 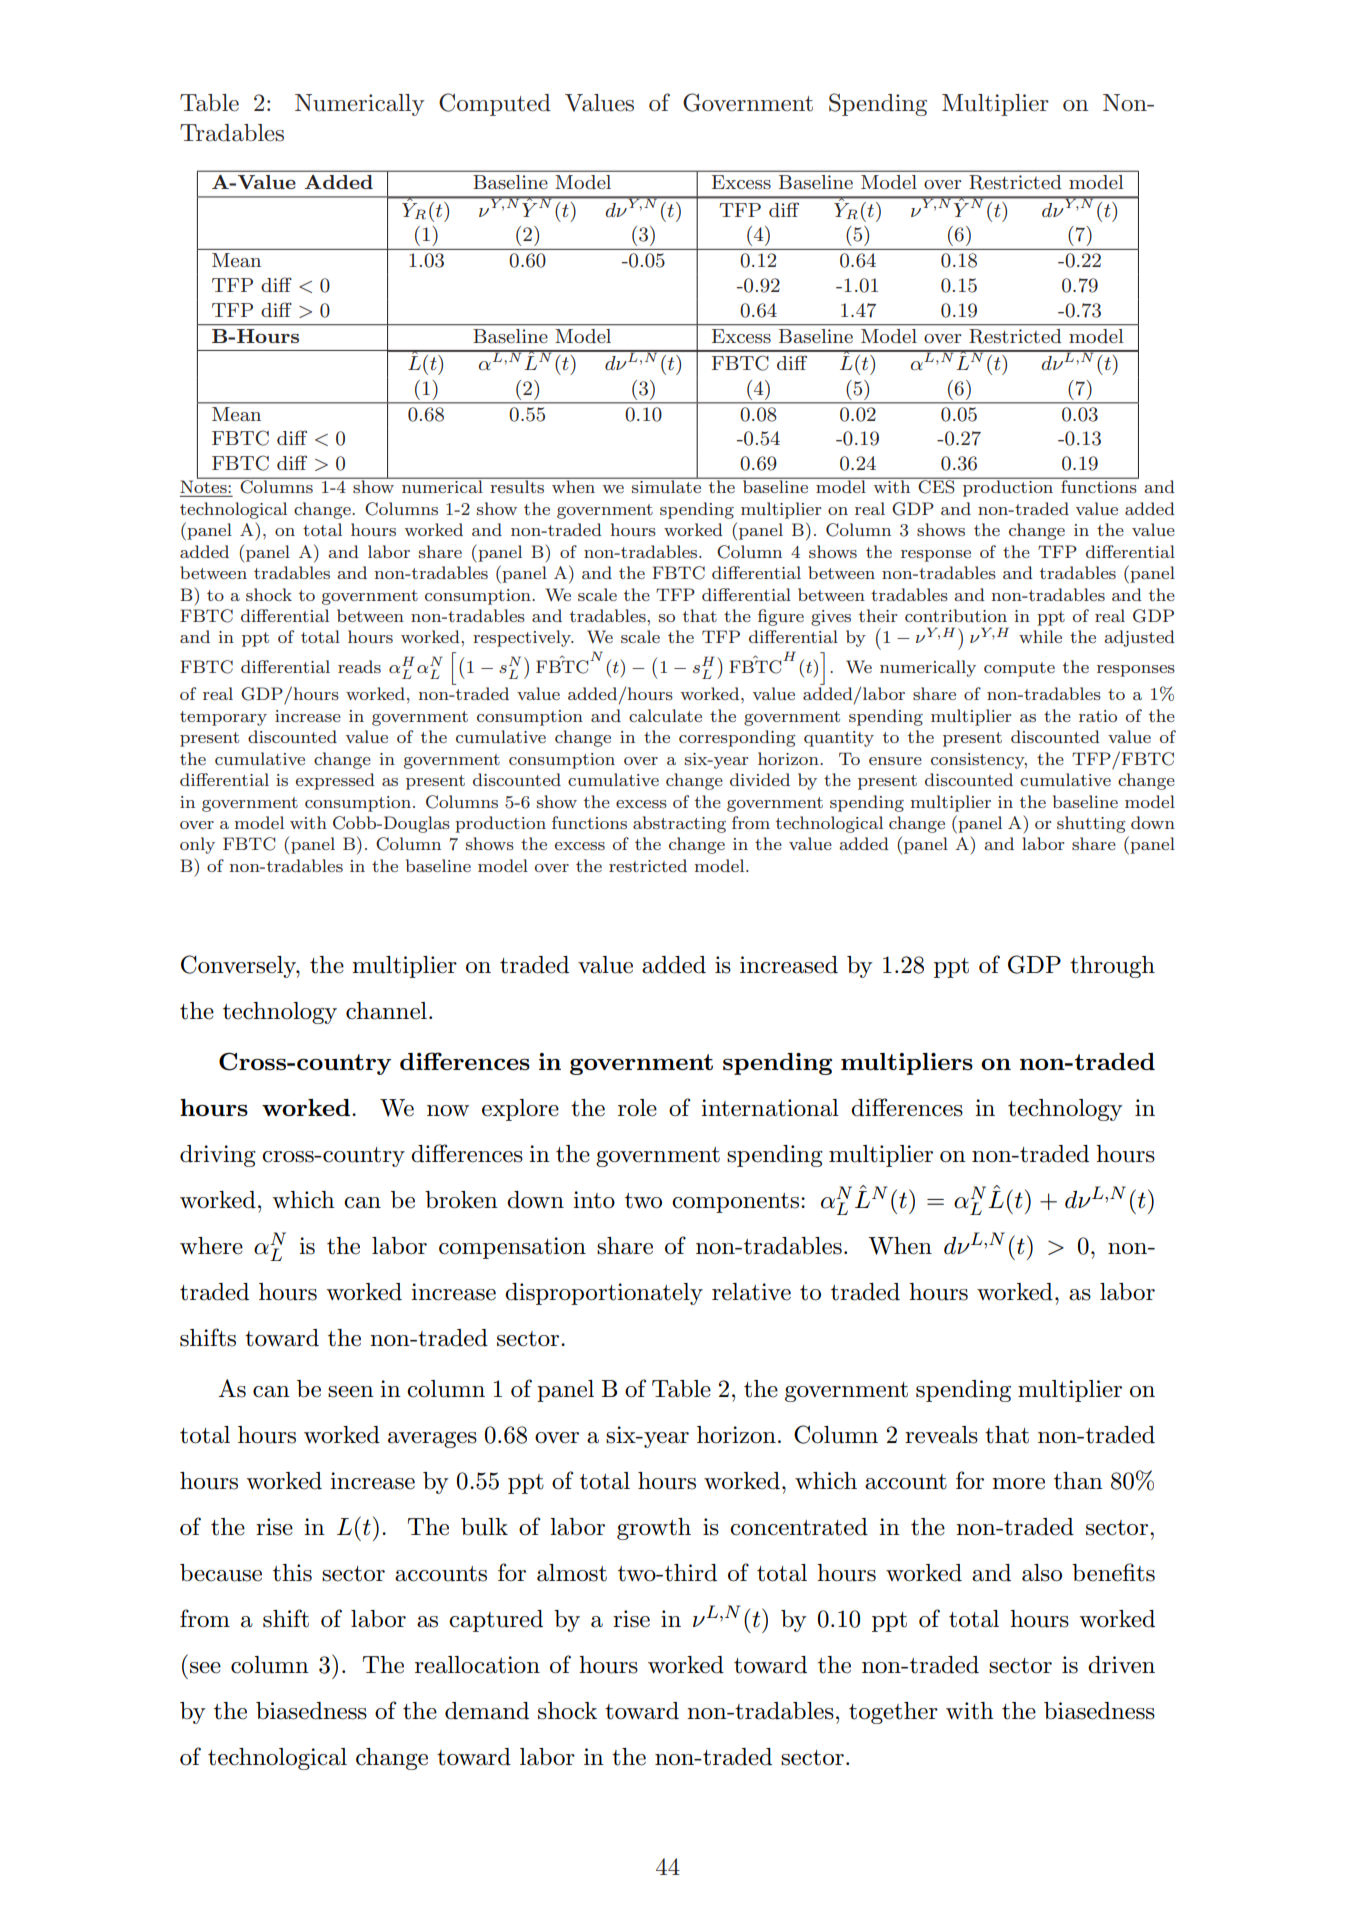 I want to click on this, so click(x=292, y=1573).
